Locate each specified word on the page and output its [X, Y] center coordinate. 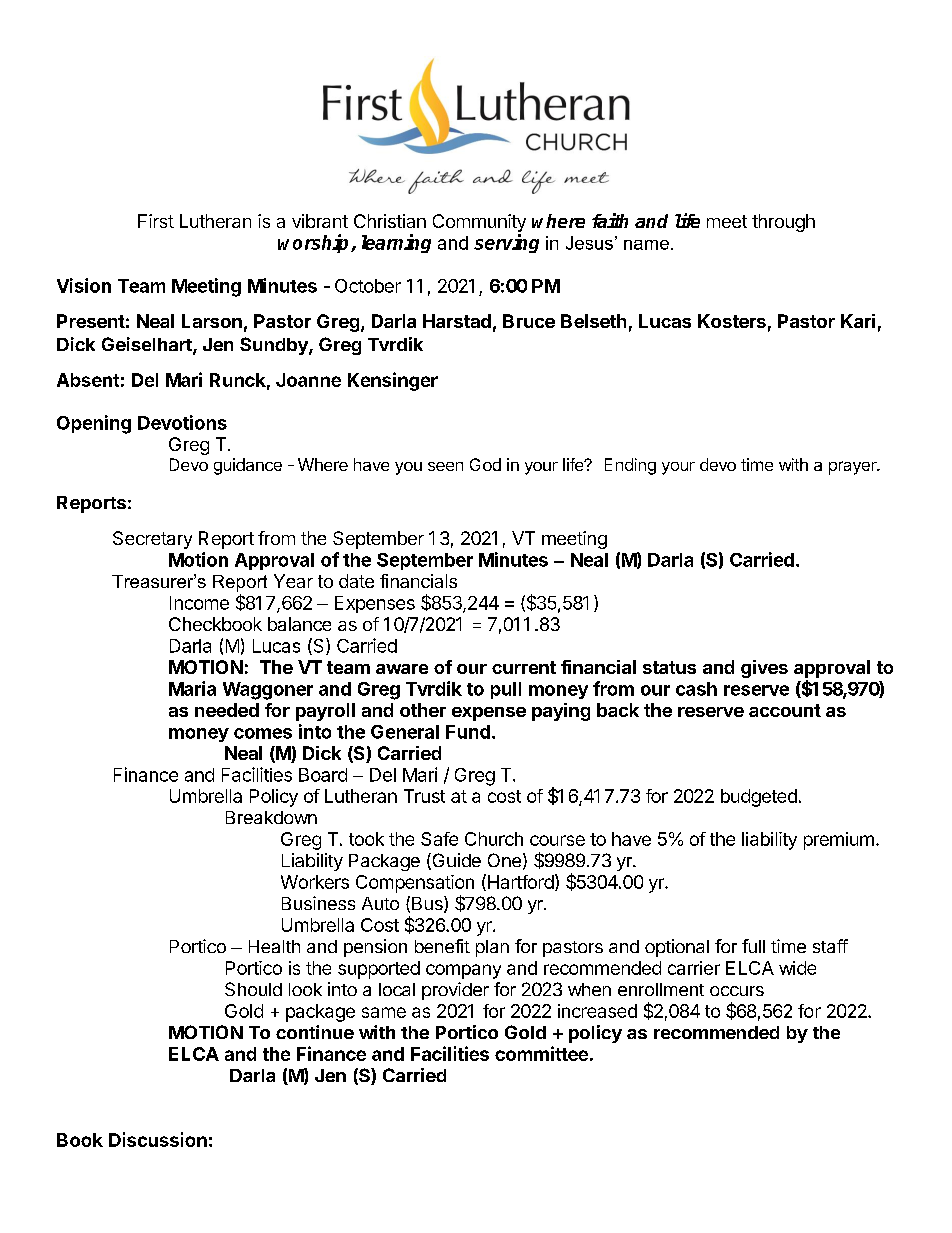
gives [764, 669]
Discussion [158, 1139]
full [753, 946]
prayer [854, 468]
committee [541, 1053]
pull [506, 690]
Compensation [415, 884]
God [485, 464]
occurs [737, 991]
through [783, 223]
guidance [248, 466]
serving [506, 243]
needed [227, 710]
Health [274, 946]
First [156, 221]
